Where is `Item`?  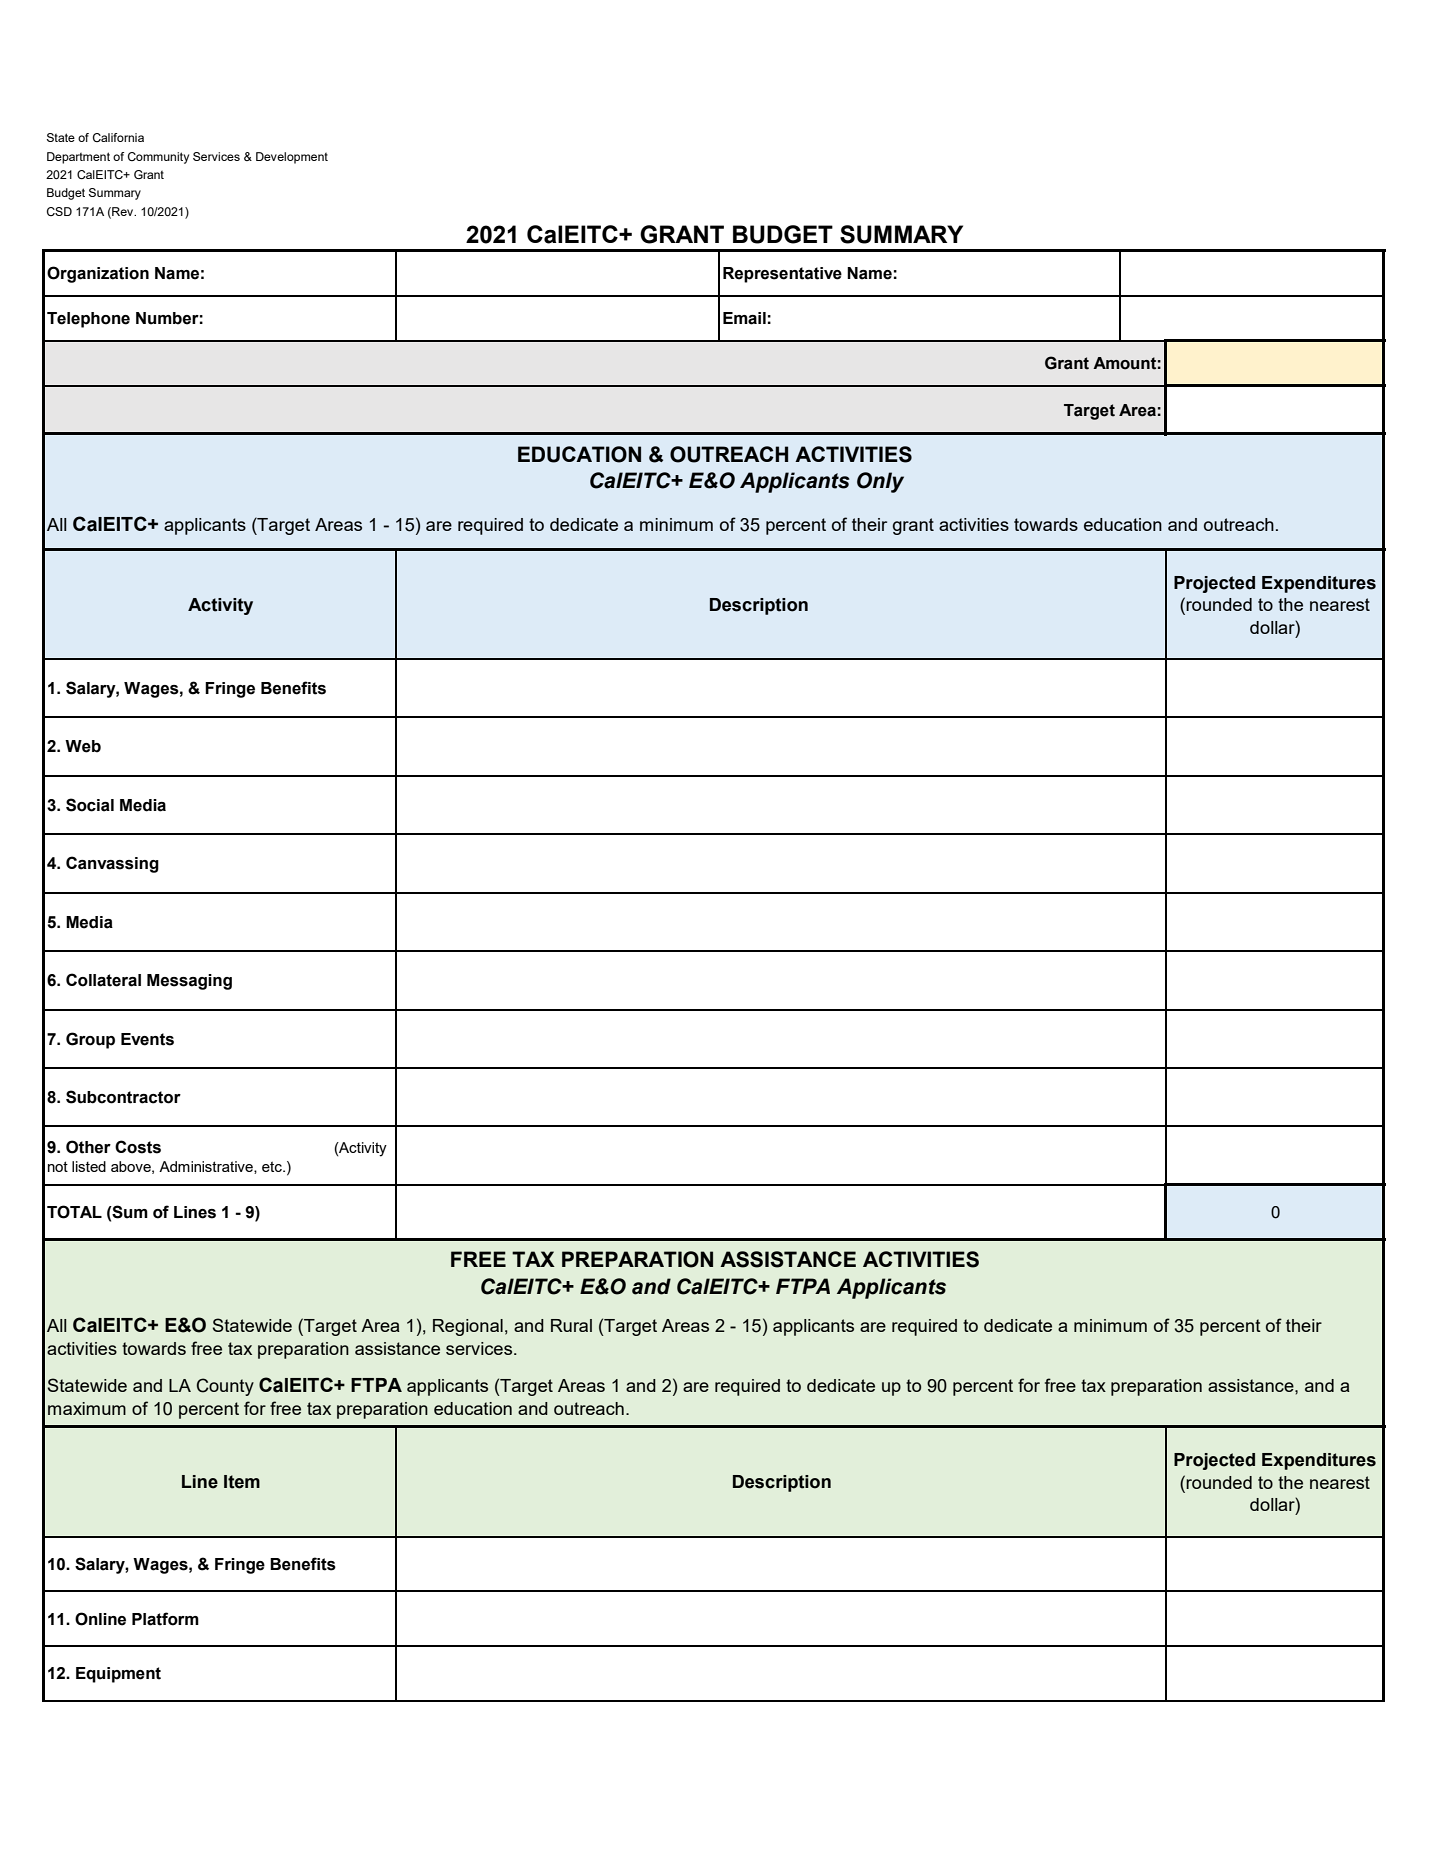
Item is located at coordinates (242, 1482).
